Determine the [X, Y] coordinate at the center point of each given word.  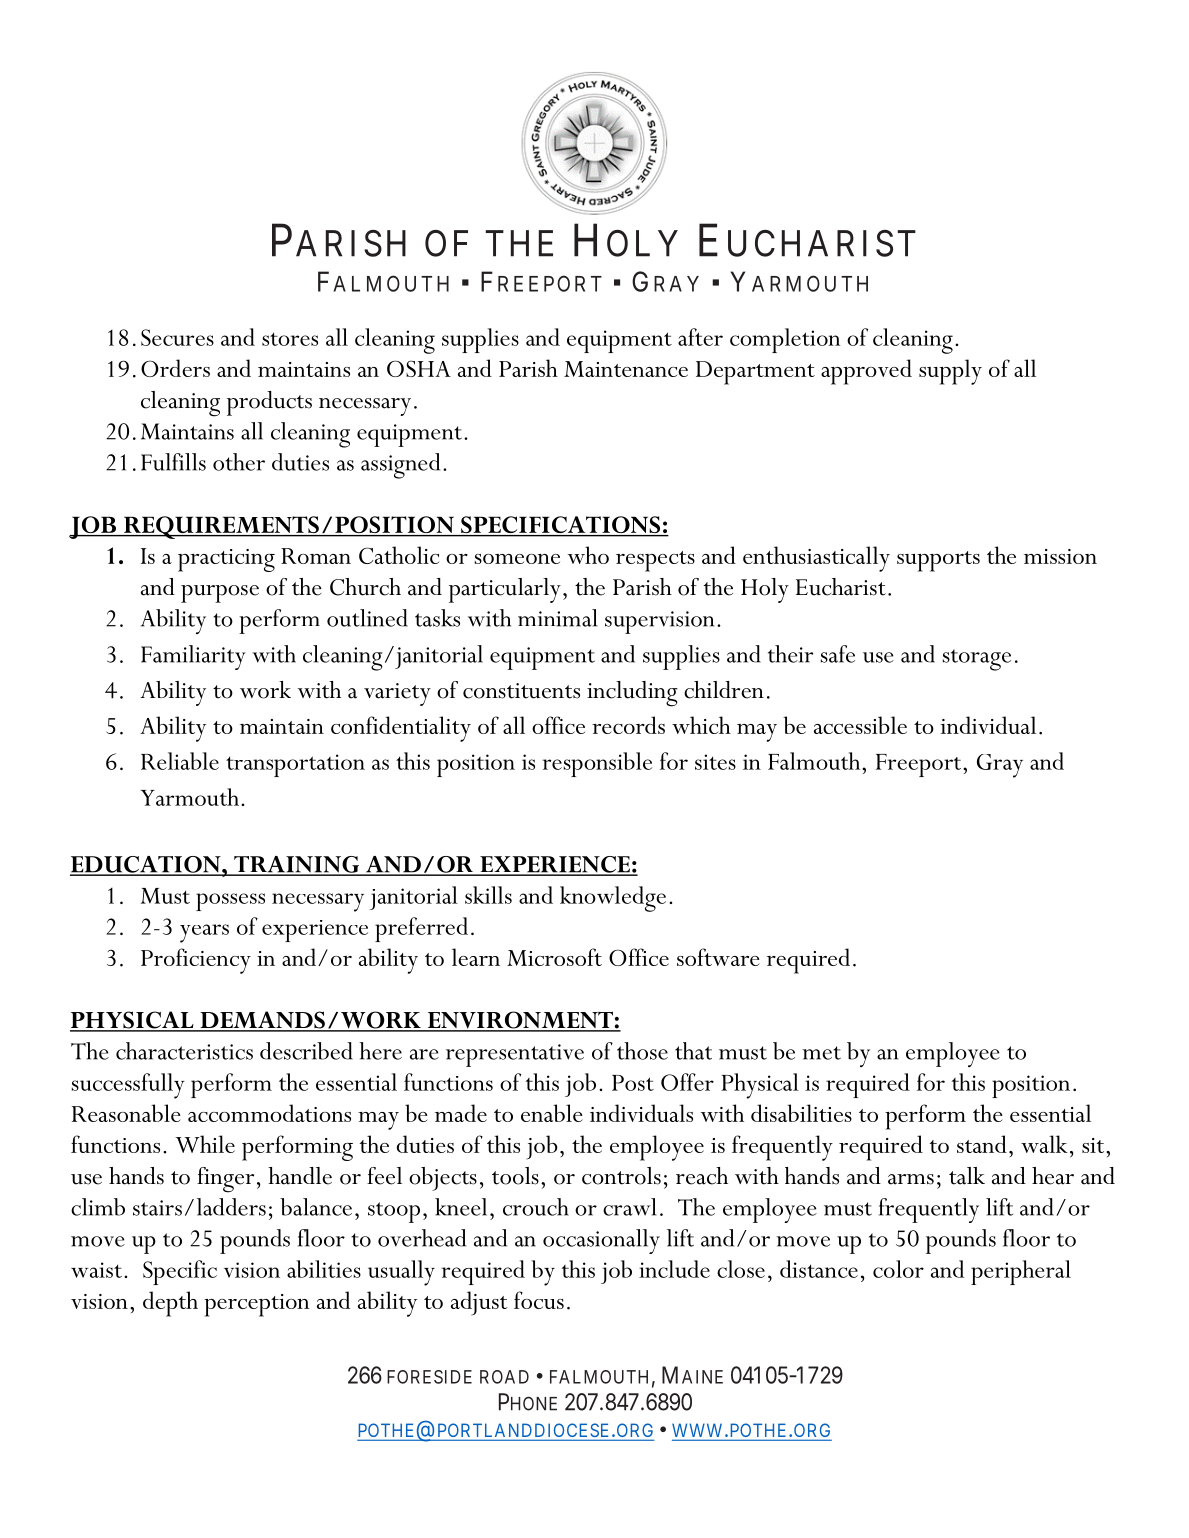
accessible [860, 725]
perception [256, 1305]
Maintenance [626, 369]
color [898, 1269]
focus [539, 1300]
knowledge [613, 899]
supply [950, 372]
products [269, 403]
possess [230, 902]
